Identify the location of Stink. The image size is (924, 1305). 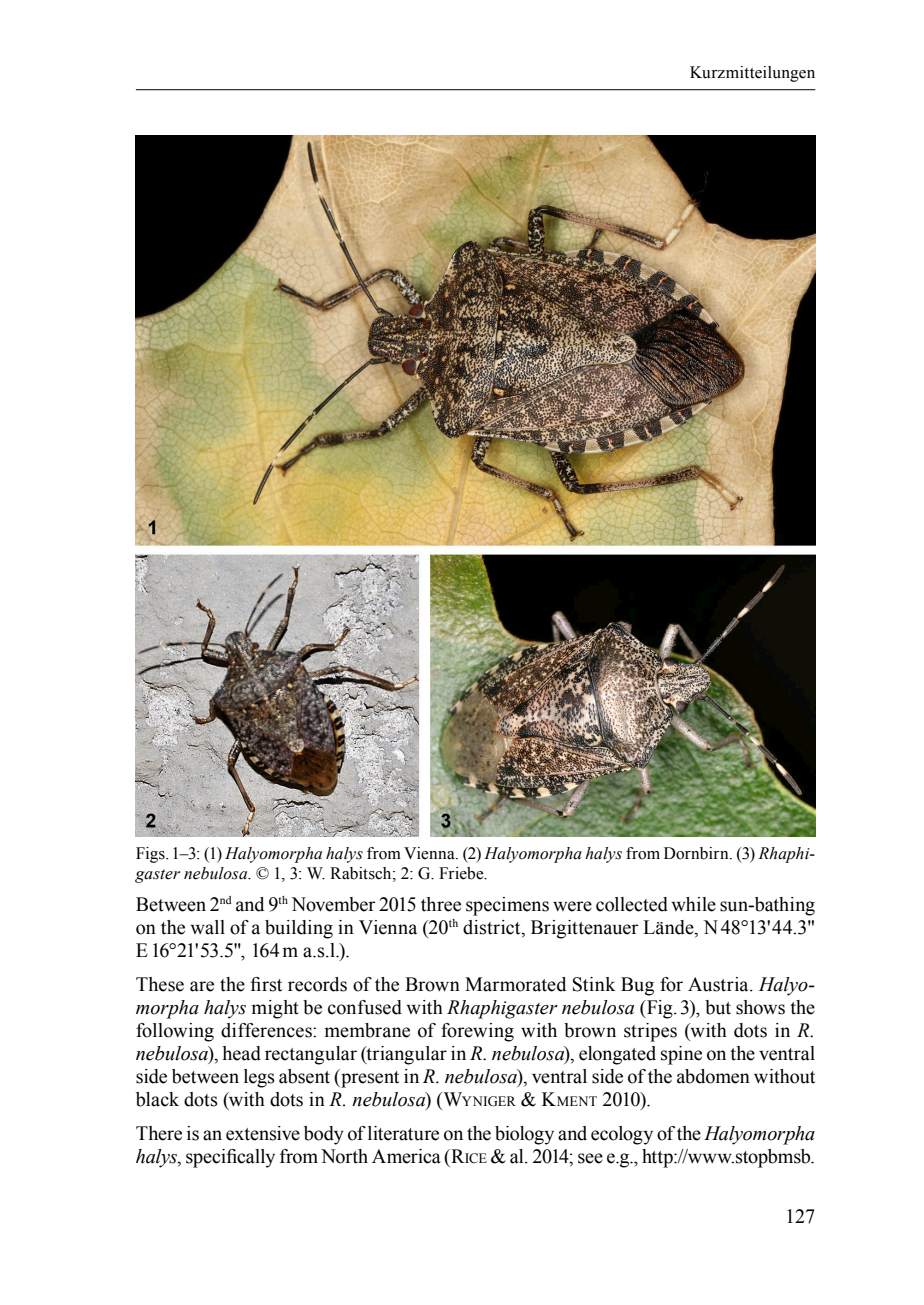
(594, 984).
